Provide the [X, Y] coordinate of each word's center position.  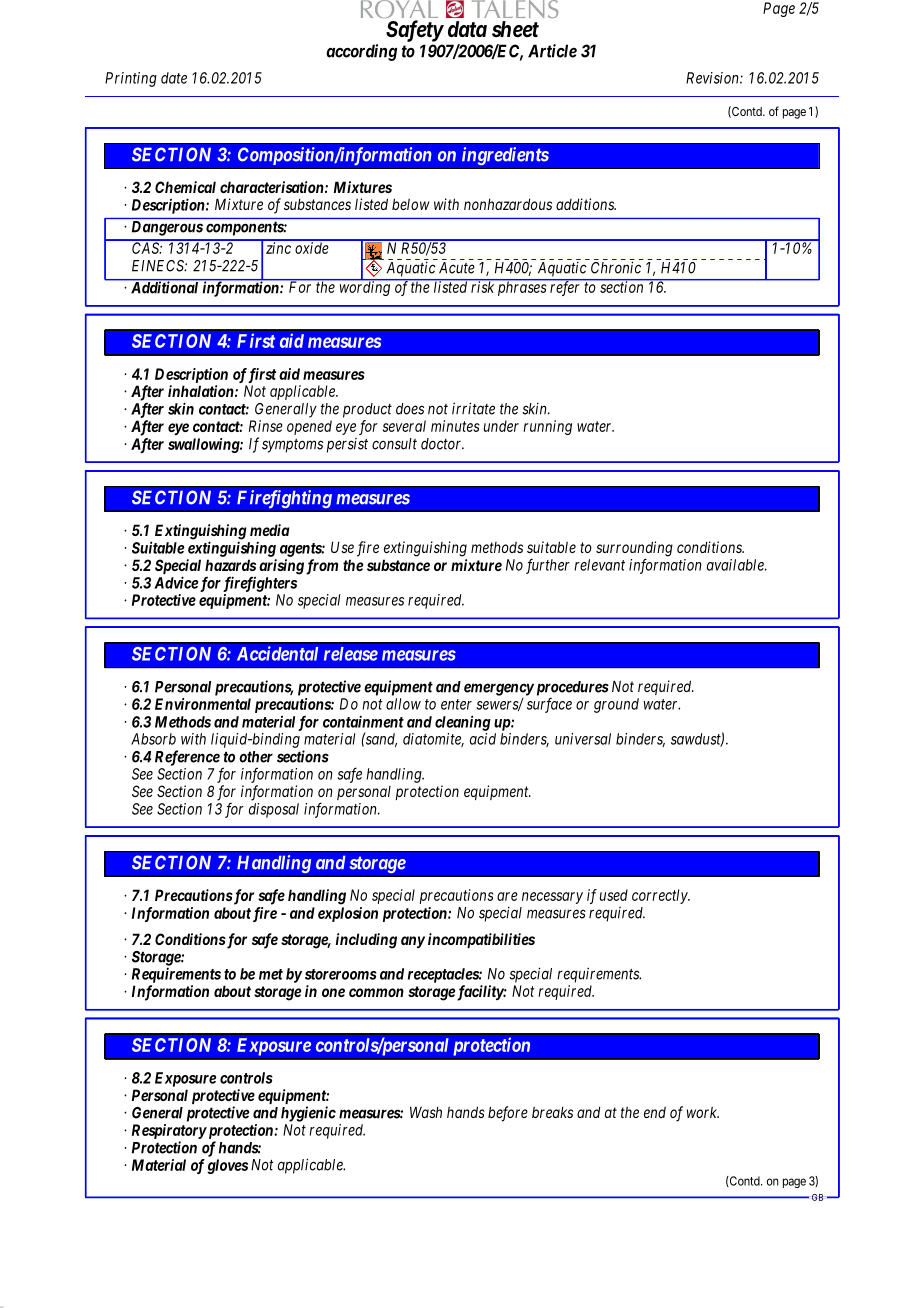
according [361, 52]
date [174, 78]
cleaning [463, 723]
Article [552, 51]
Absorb [153, 739]
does [410, 409]
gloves [227, 1166]
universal [583, 739]
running [547, 427]
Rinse [266, 426]
